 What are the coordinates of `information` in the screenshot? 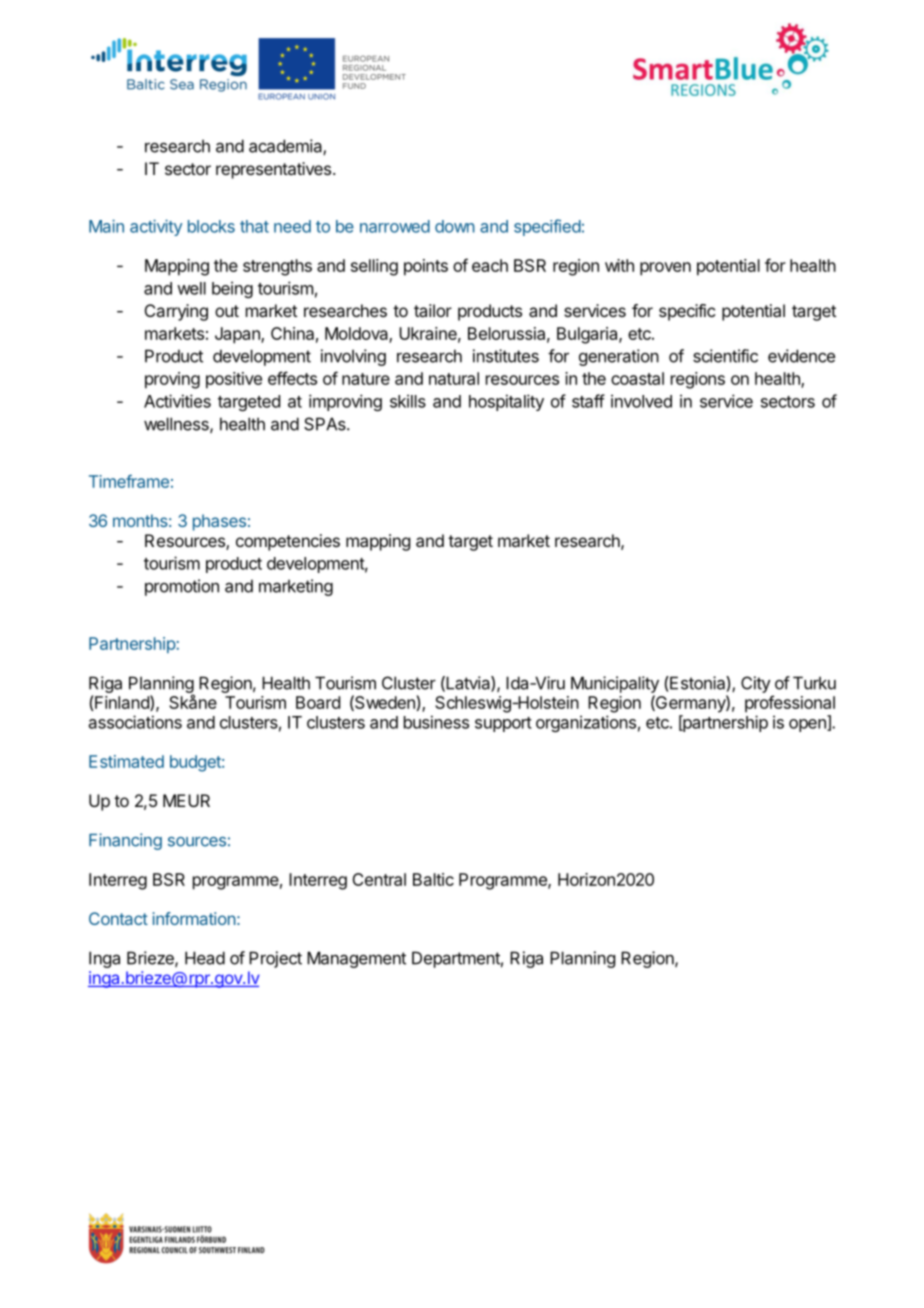 It's located at (194, 918).
